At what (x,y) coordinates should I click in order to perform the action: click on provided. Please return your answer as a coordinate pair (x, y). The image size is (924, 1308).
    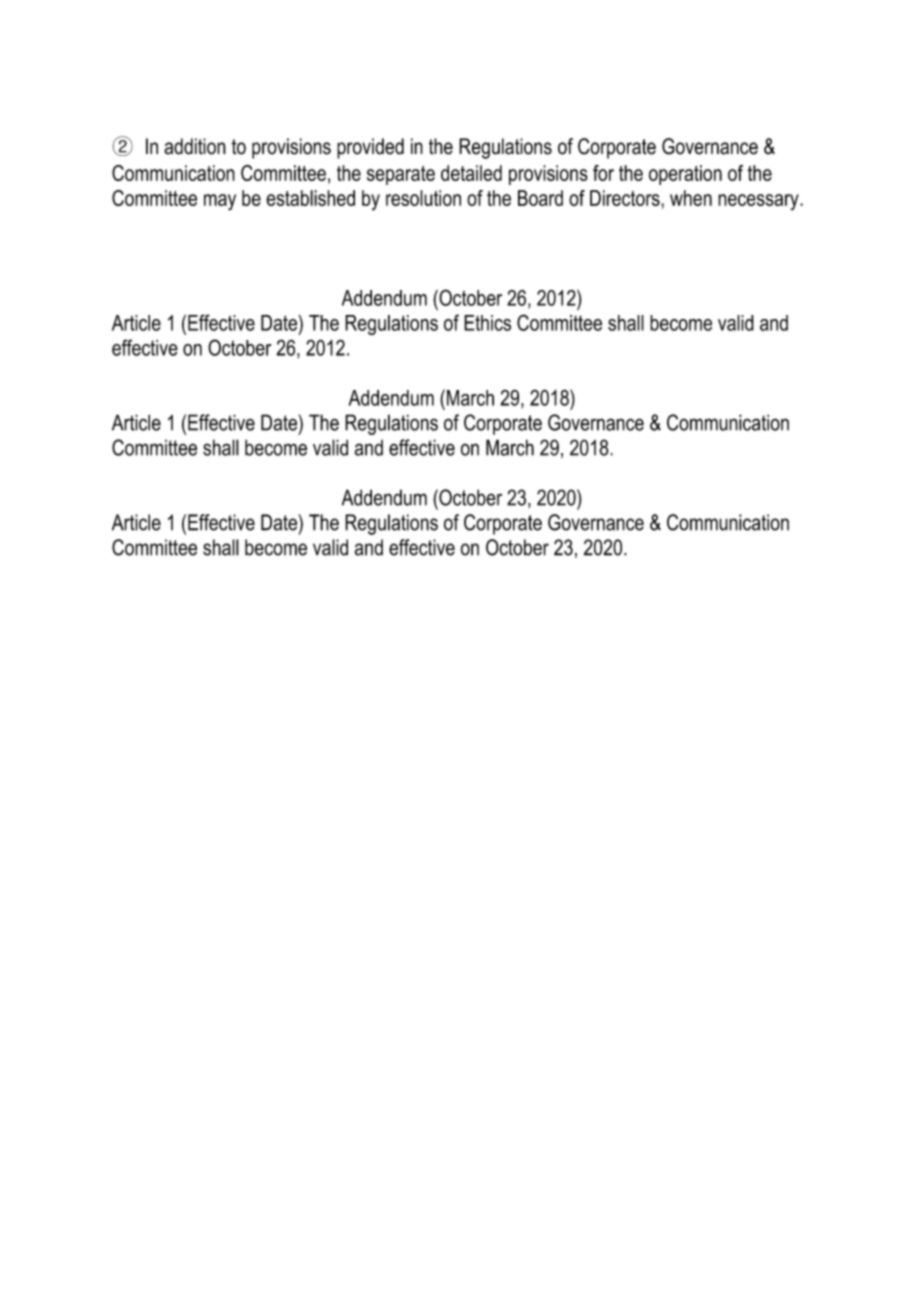
    Looking at the image, I should click on (370, 148).
